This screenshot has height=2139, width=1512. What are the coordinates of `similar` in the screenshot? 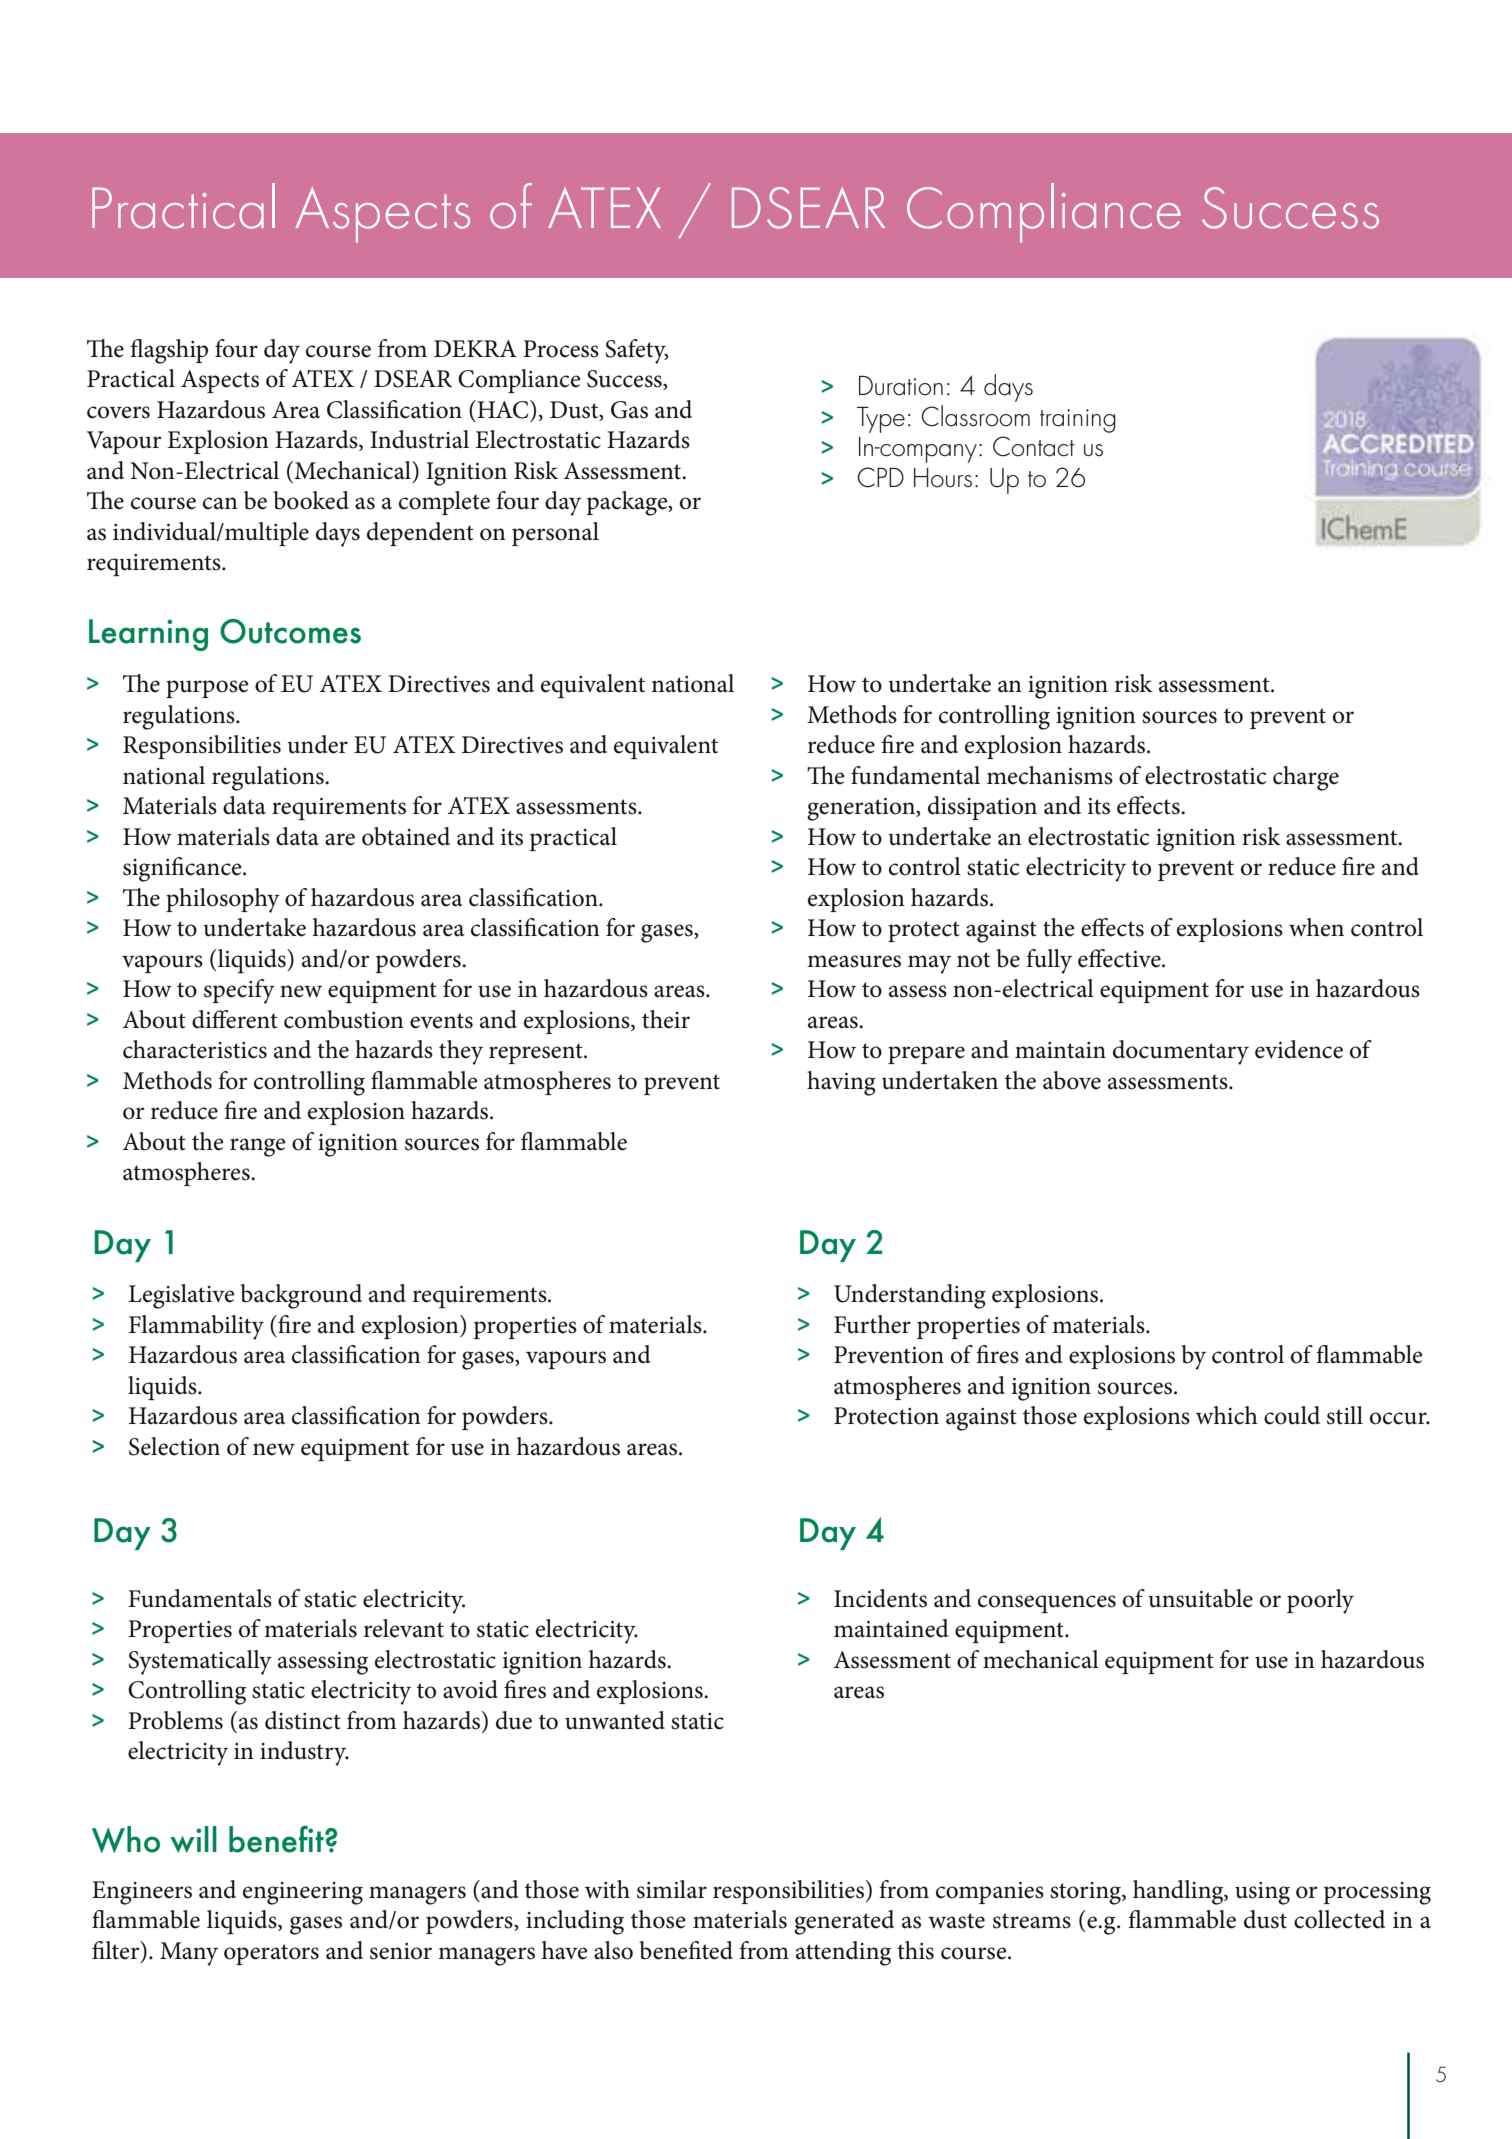 It's located at (672, 1889).
